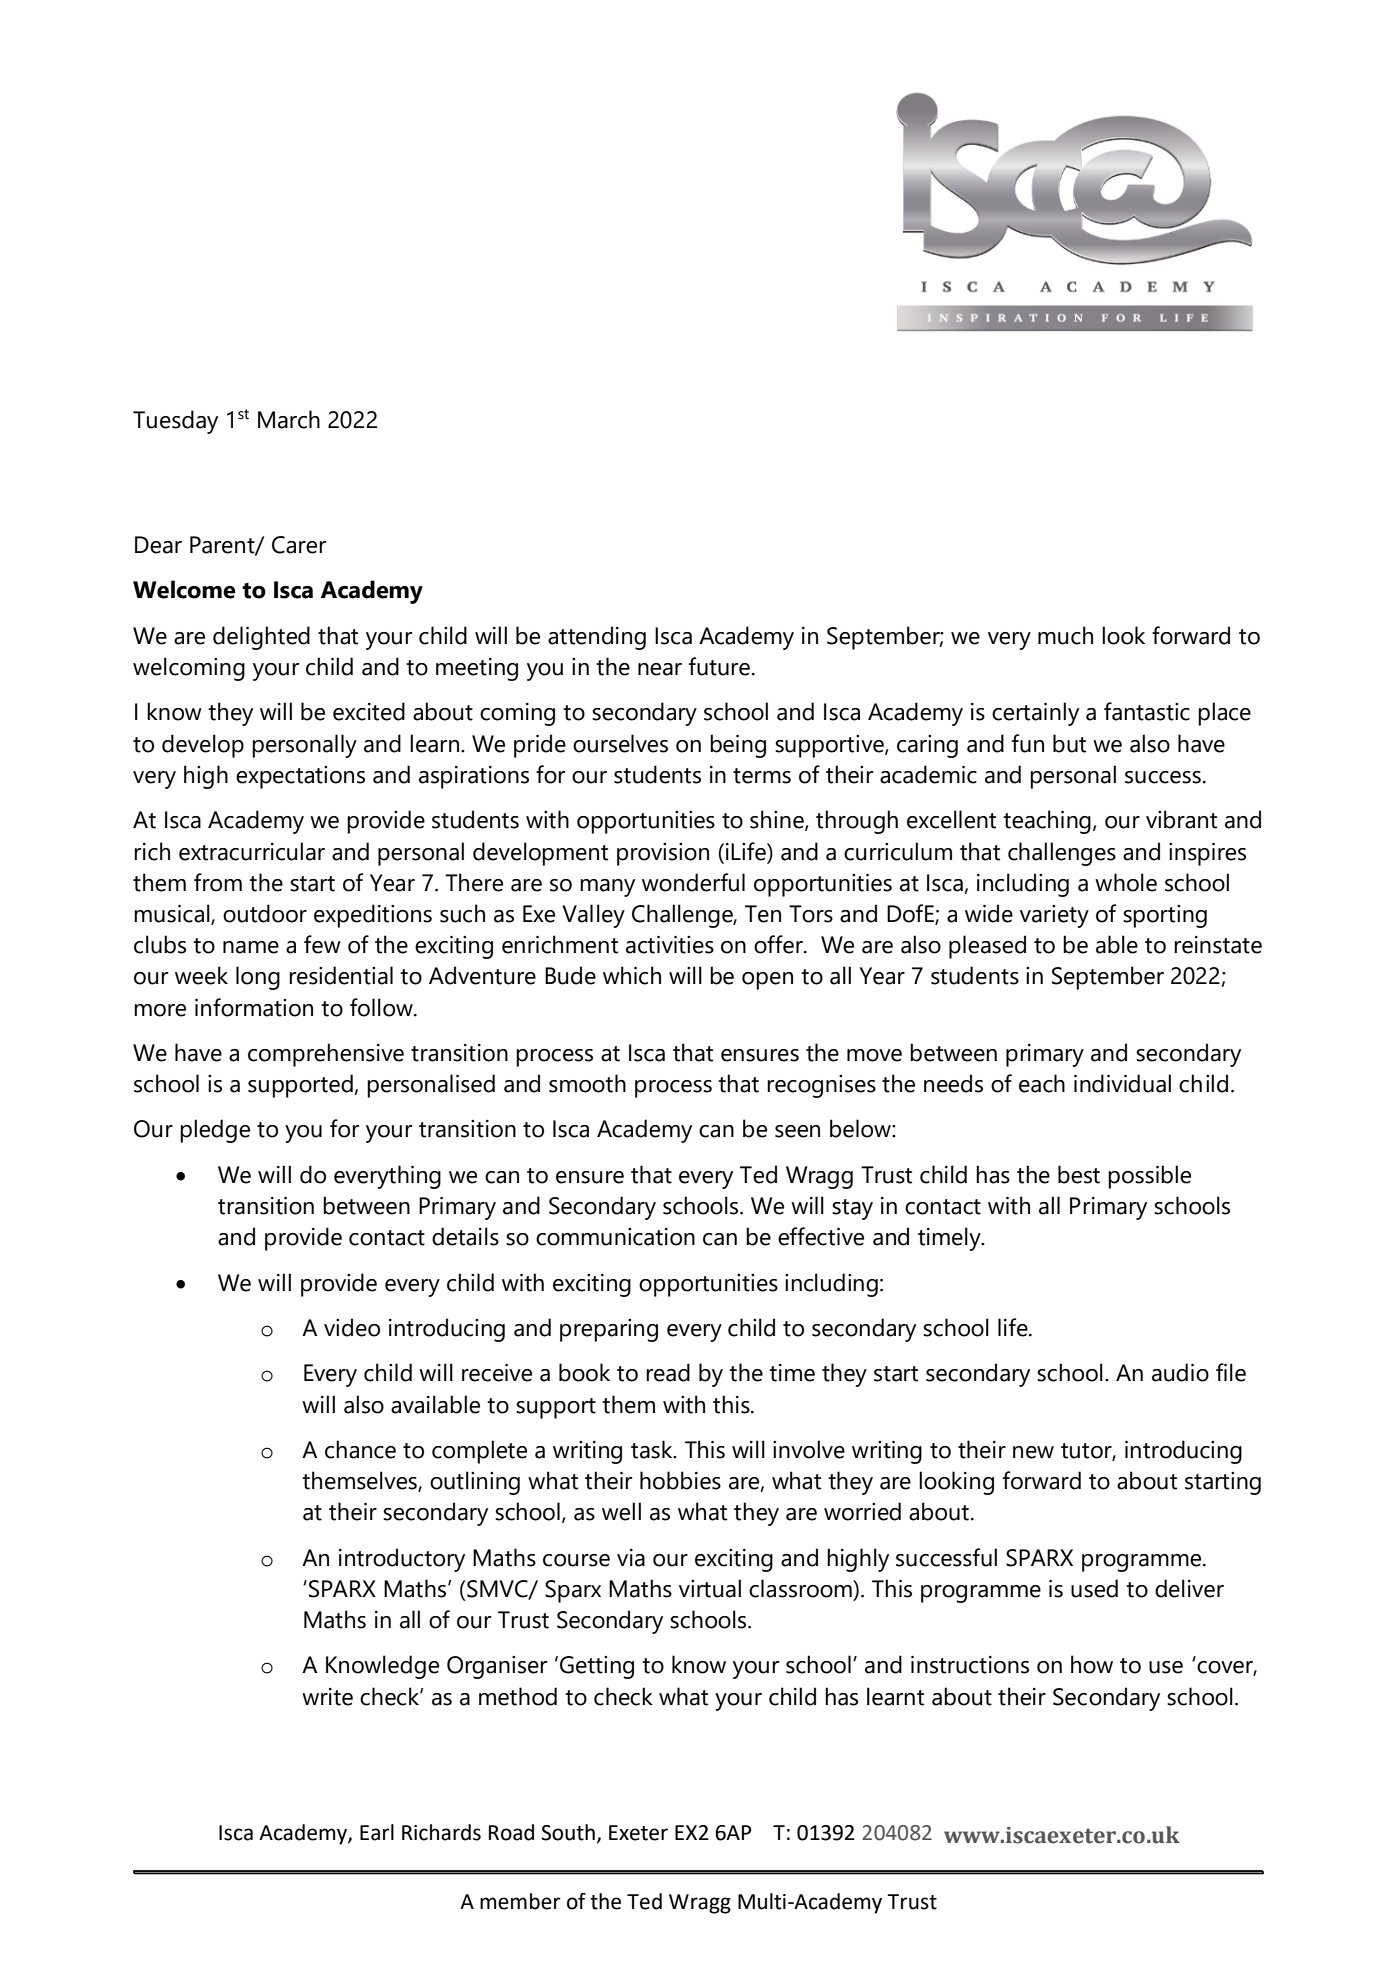  I want to click on South, so click(568, 1832).
